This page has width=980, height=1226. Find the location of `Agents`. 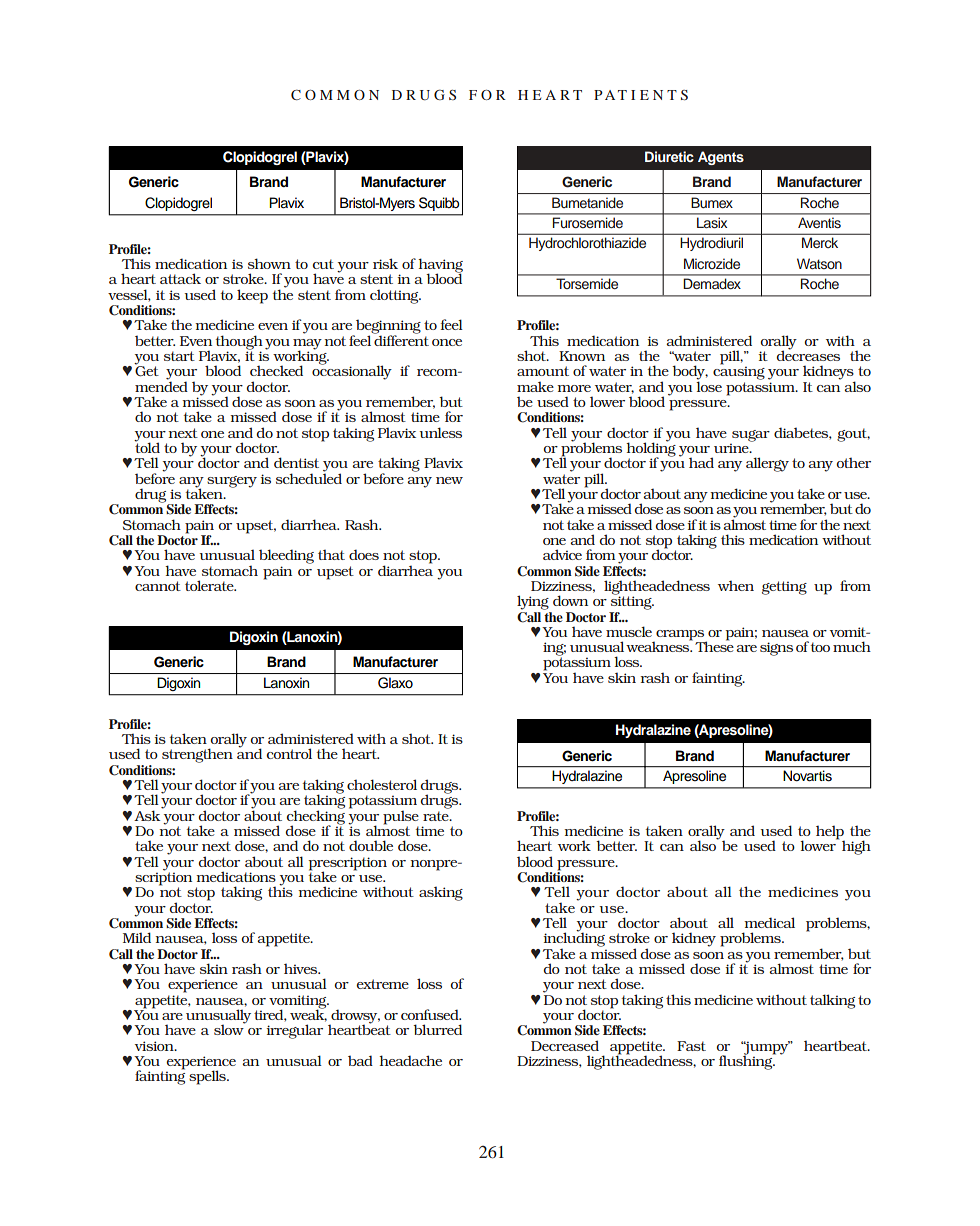

Agents is located at coordinates (721, 158).
